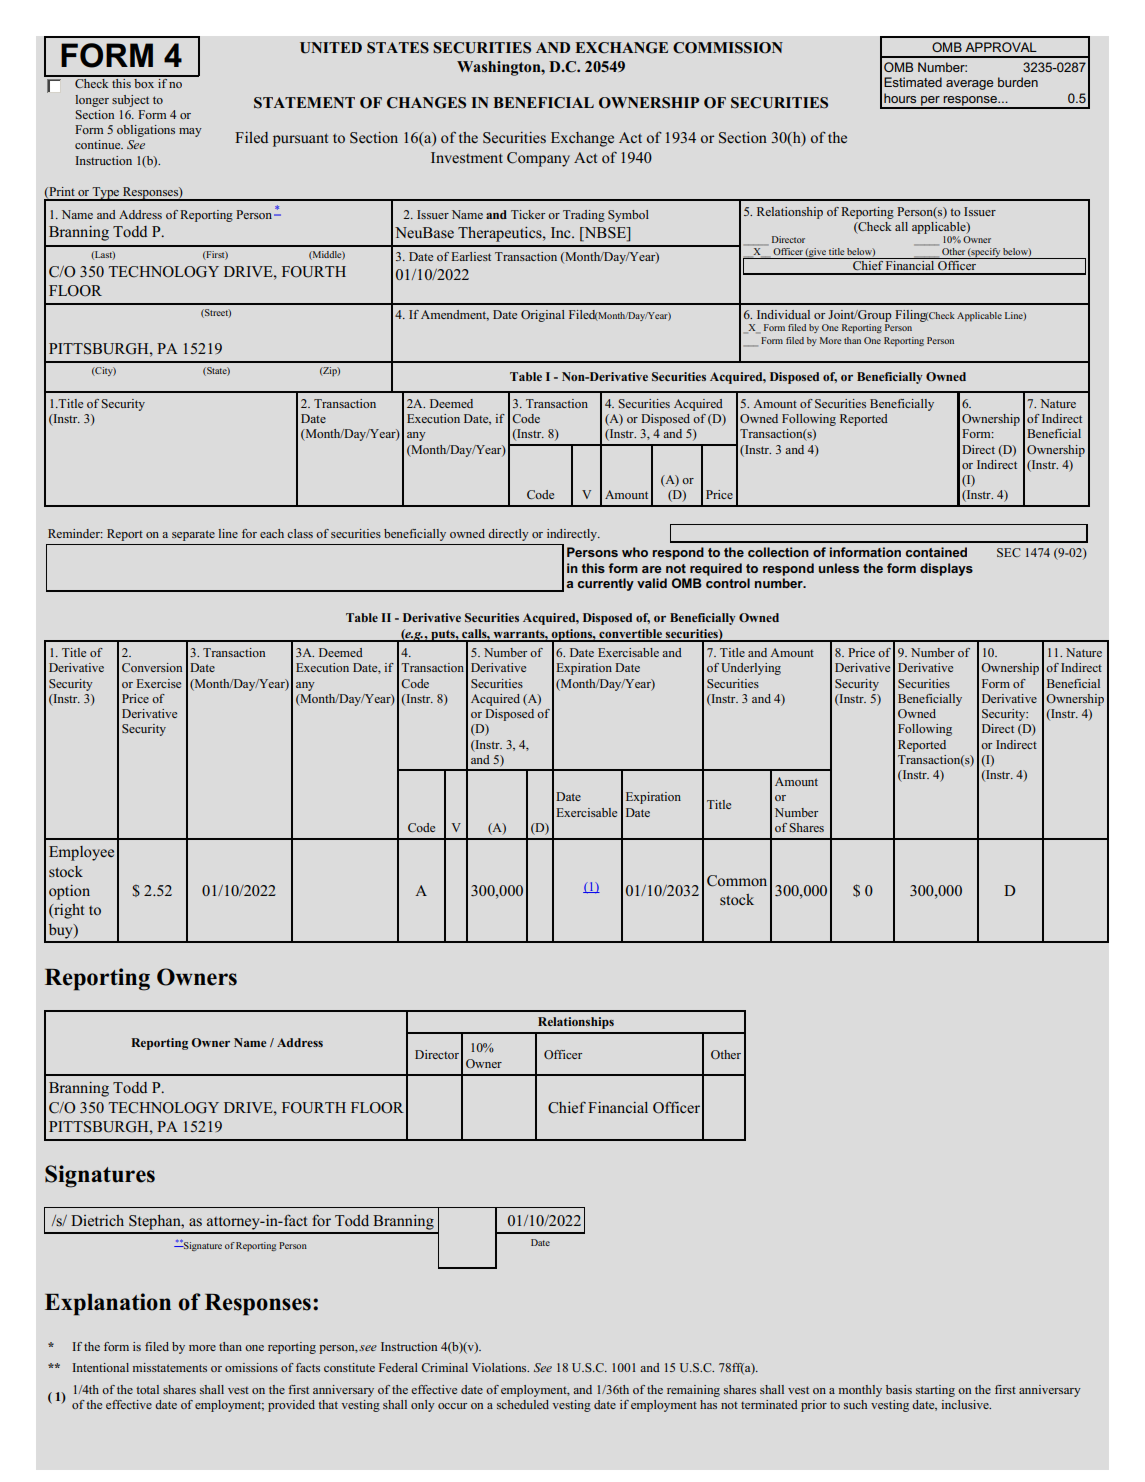 The width and height of the screenshot is (1145, 1482). I want to click on Exercise, so click(158, 683).
